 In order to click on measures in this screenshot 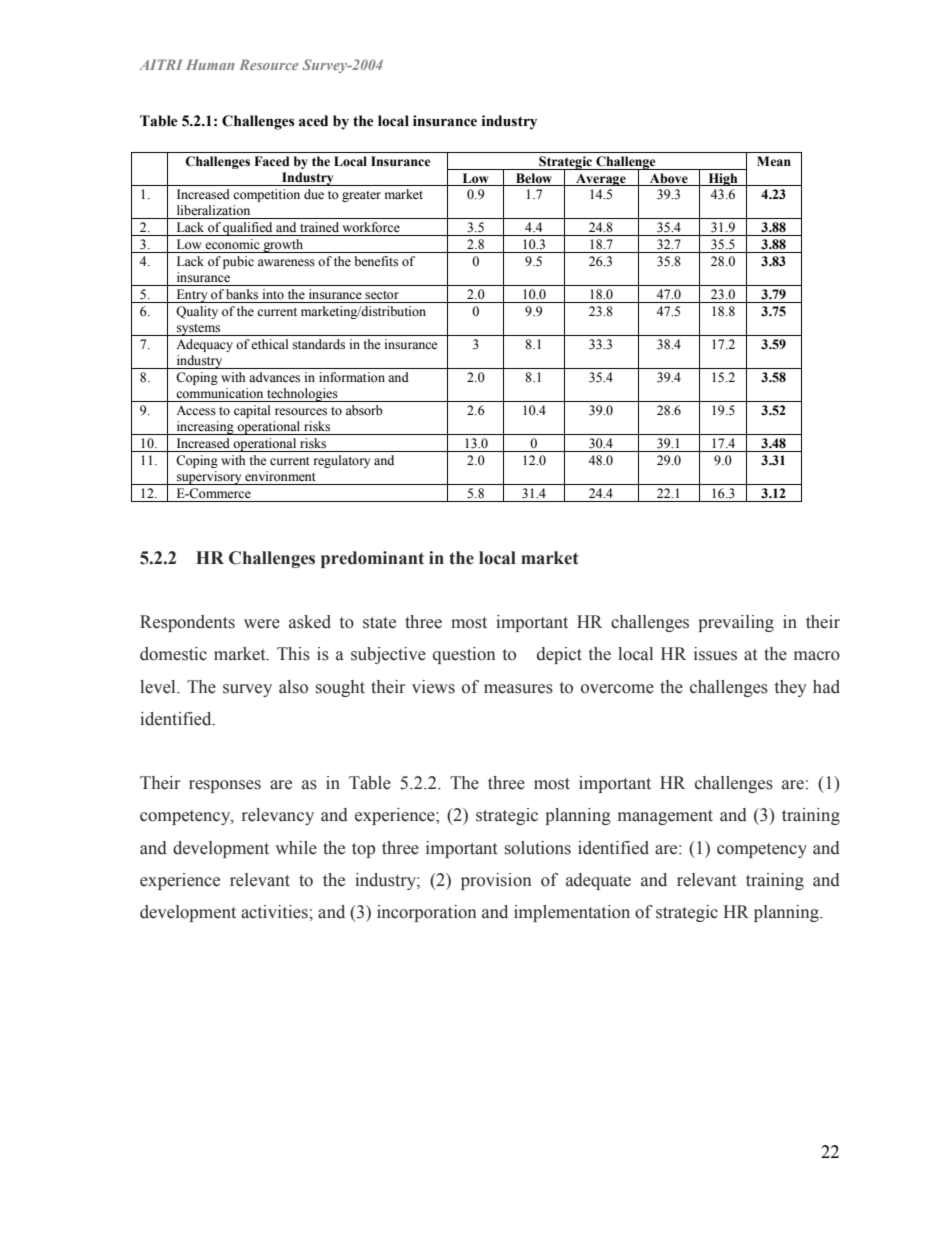, I will do `click(518, 689)`.
